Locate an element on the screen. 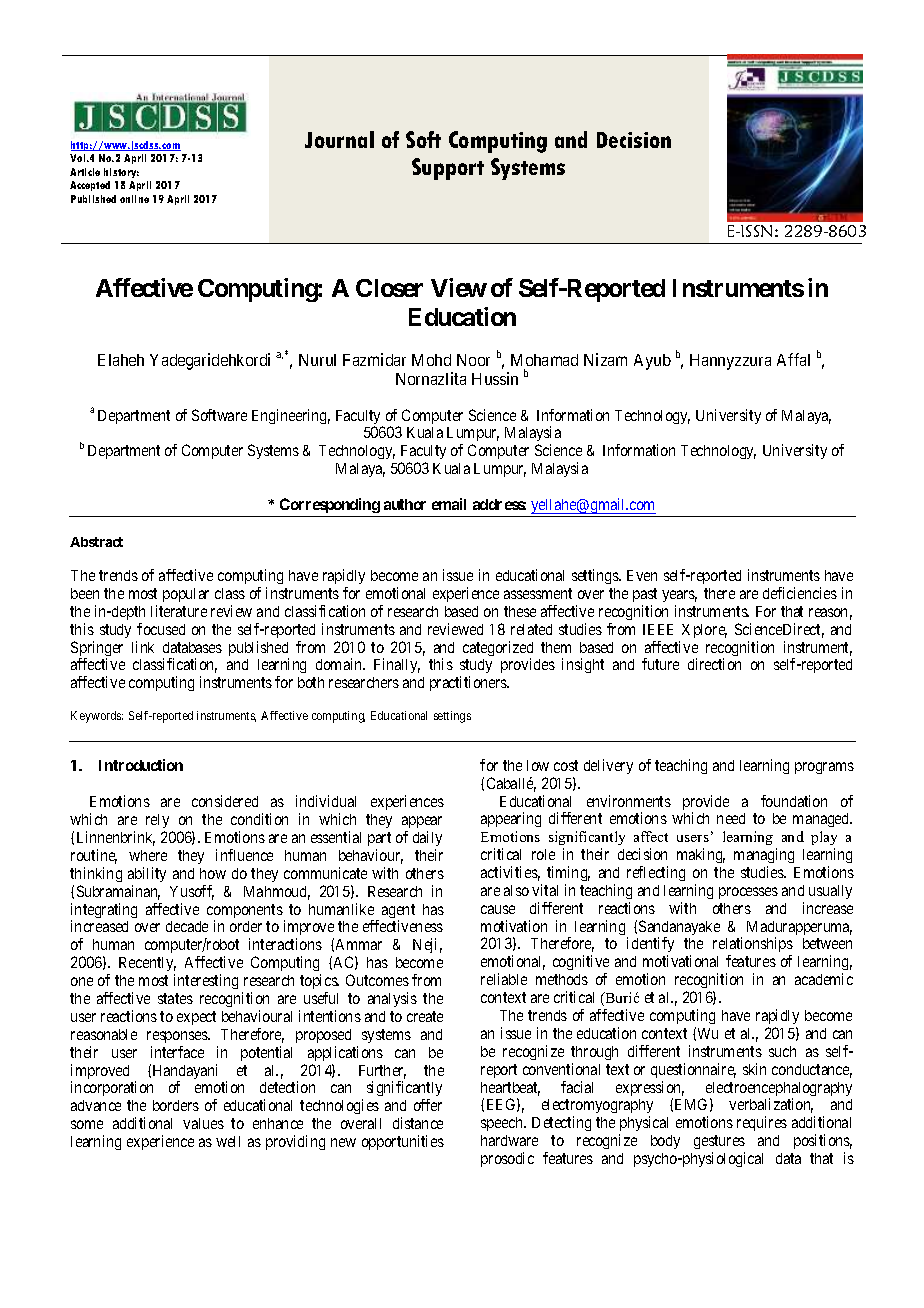 This screenshot has height=1308, width=924. need is located at coordinates (731, 818).
